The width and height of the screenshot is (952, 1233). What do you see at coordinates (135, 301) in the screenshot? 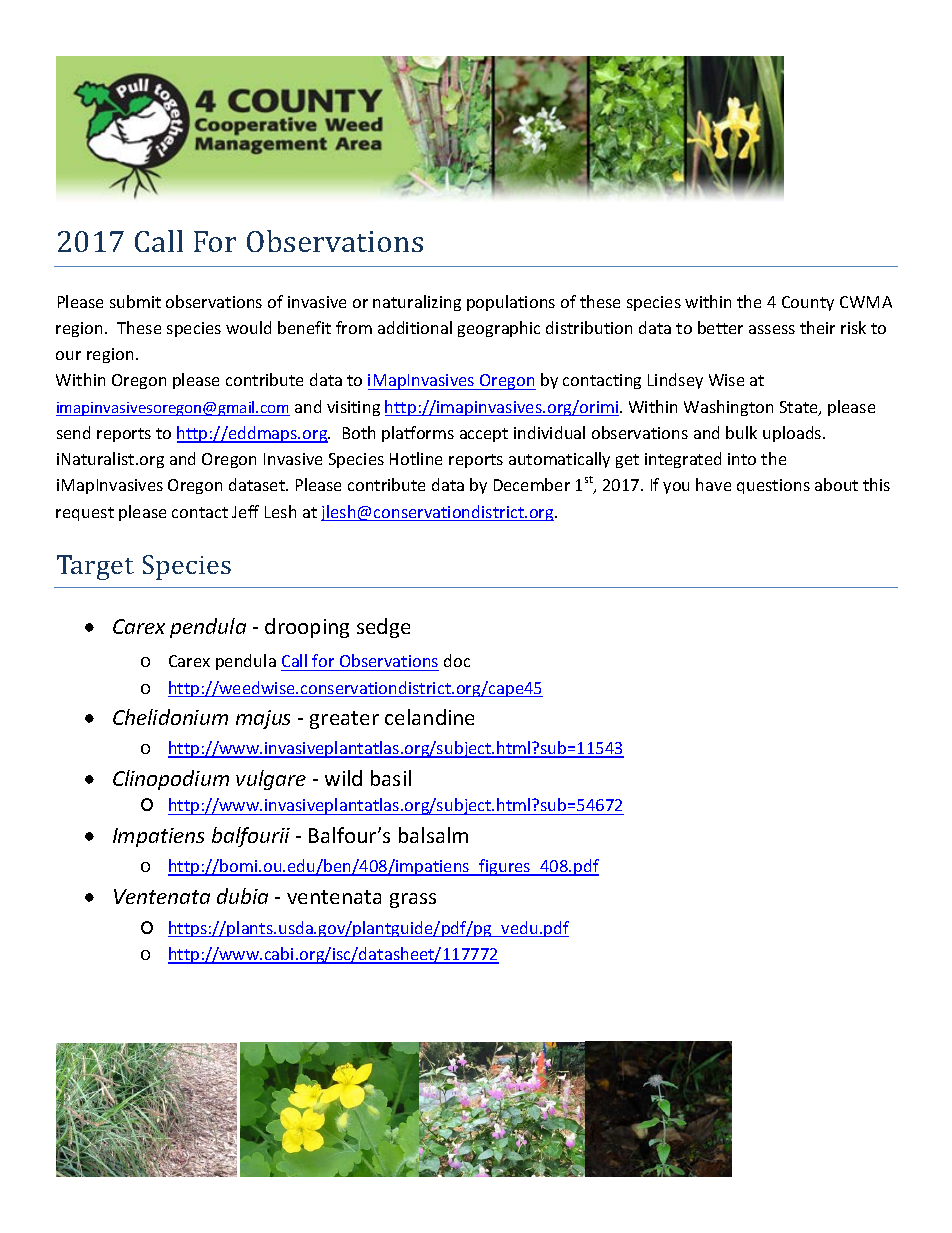
I see `submit` at bounding box center [135, 301].
